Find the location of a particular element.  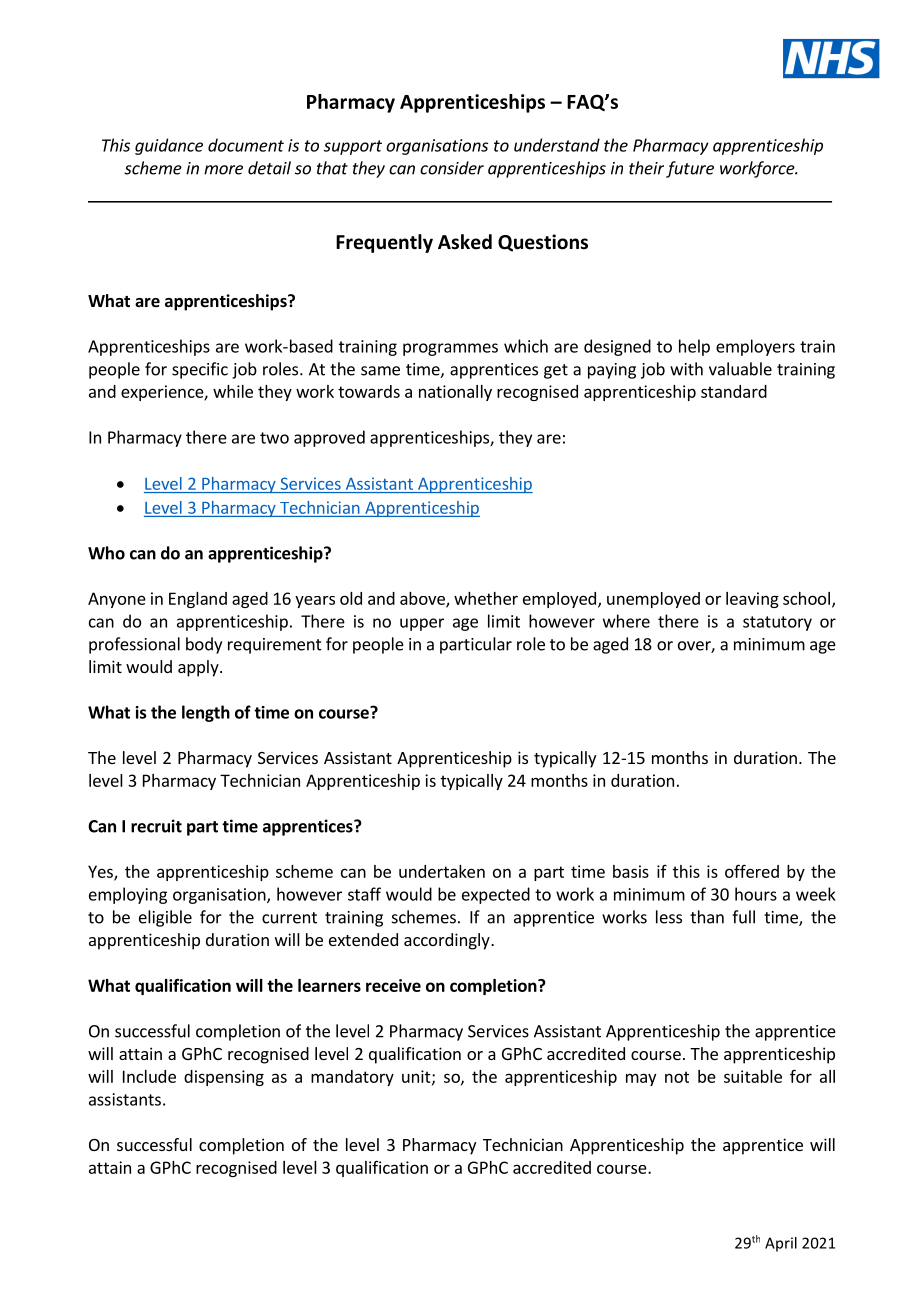

whether is located at coordinates (486, 598).
